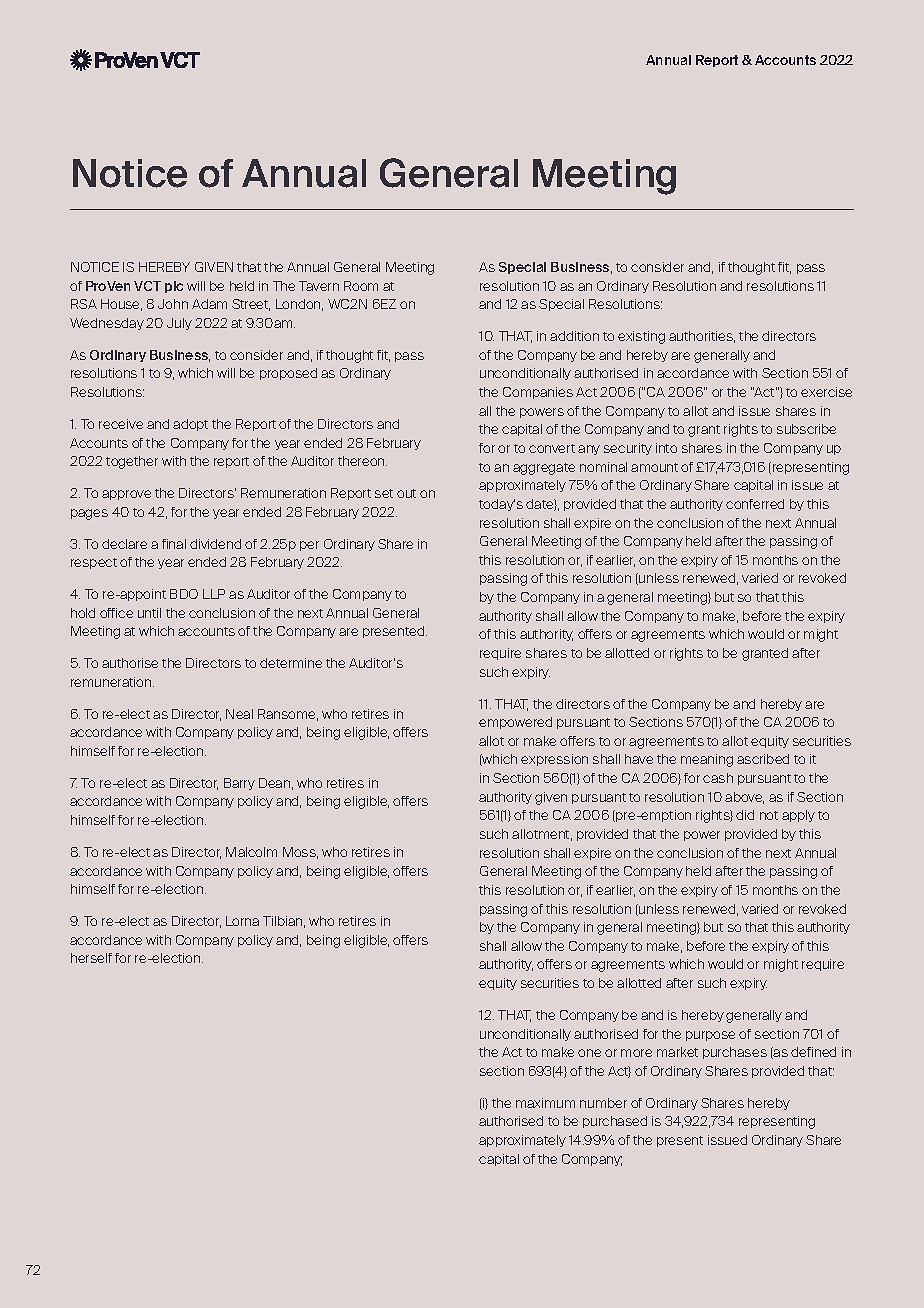  I want to click on John, so click(173, 304).
